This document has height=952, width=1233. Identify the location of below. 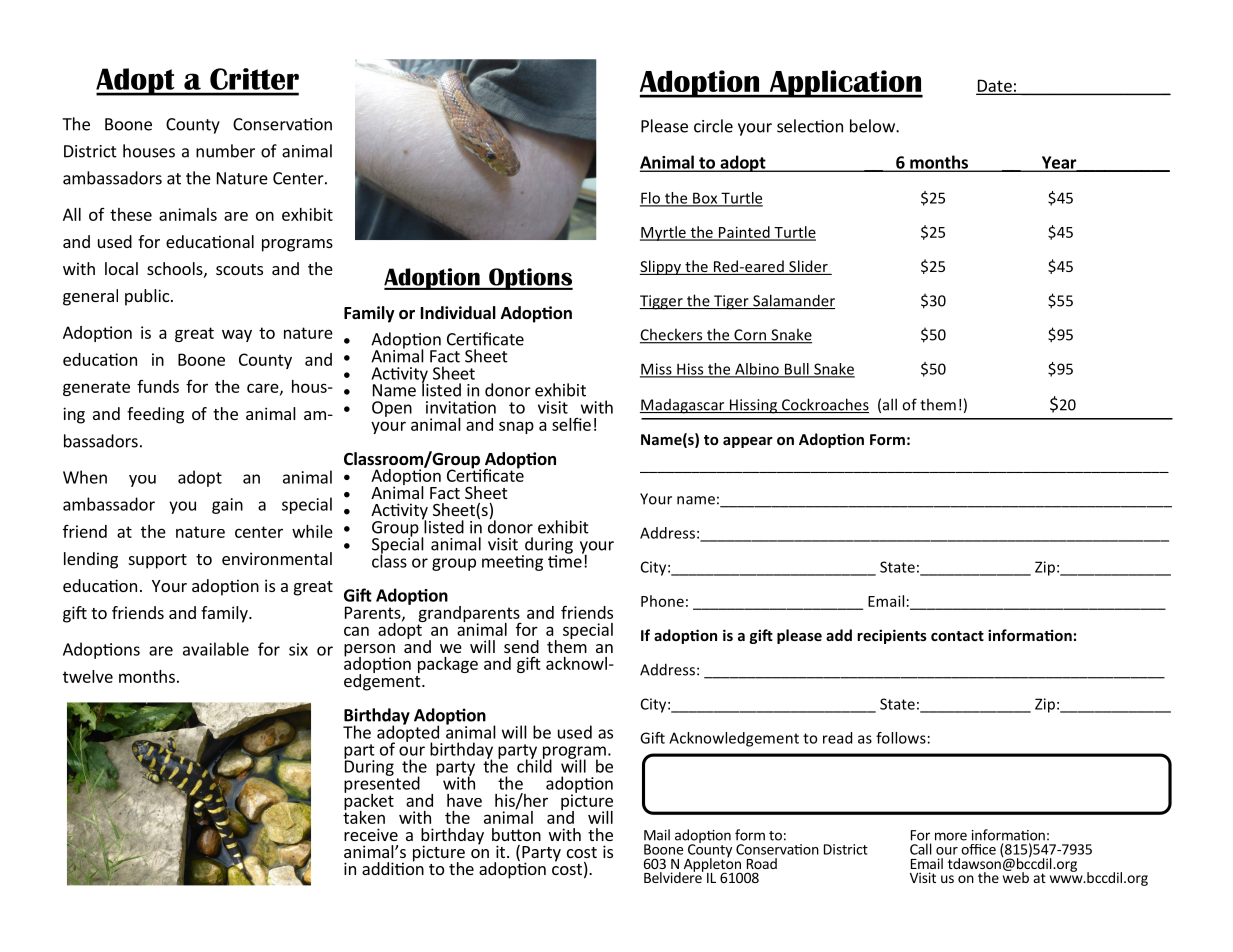
(873, 126).
